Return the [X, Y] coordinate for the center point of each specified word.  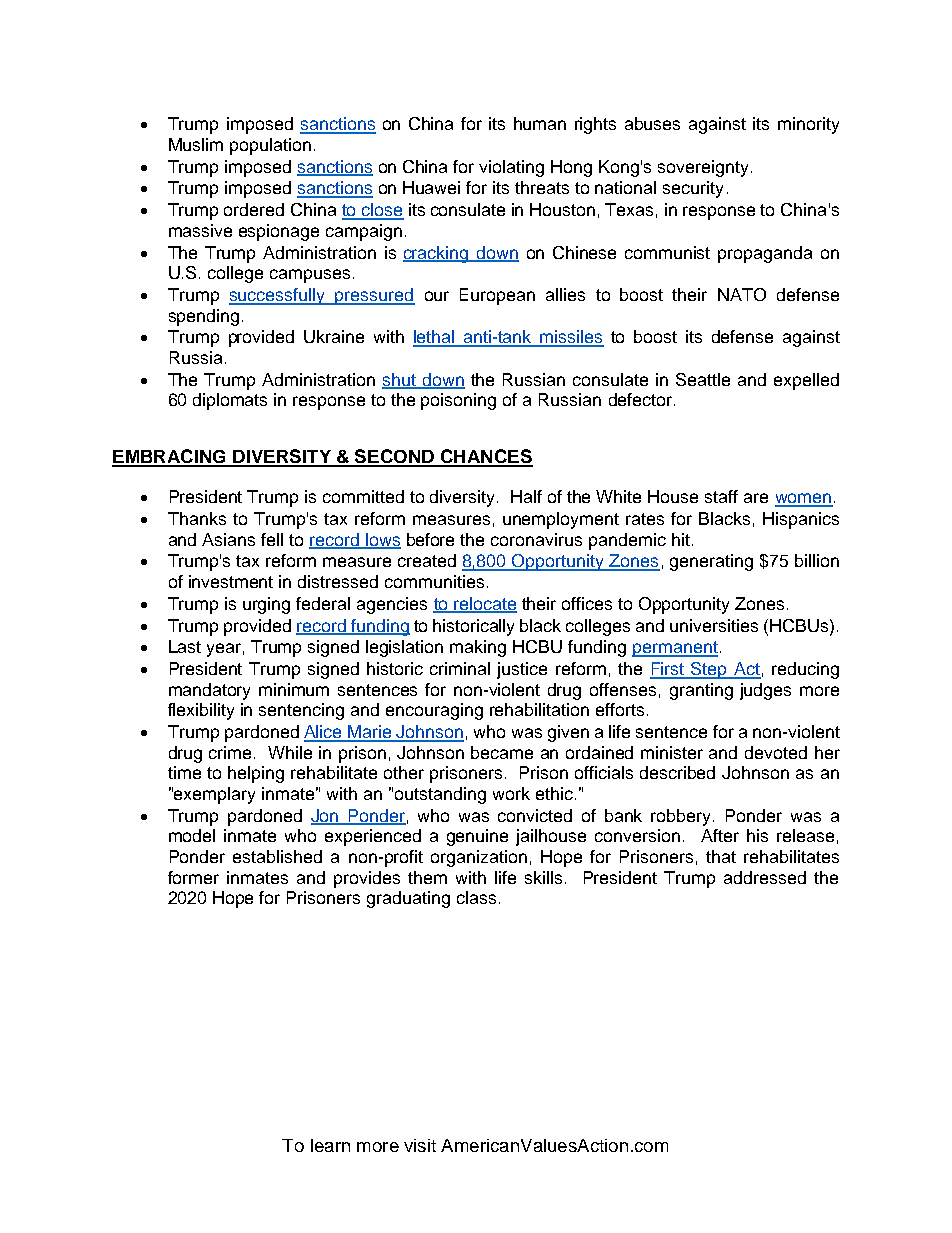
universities [714, 625]
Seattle [703, 379]
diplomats [230, 401]
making [478, 648]
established [277, 856]
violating [511, 168]
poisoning [458, 401]
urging [266, 605]
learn [330, 1145]
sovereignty [703, 168]
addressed [765, 877]
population [270, 146]
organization [479, 858]
